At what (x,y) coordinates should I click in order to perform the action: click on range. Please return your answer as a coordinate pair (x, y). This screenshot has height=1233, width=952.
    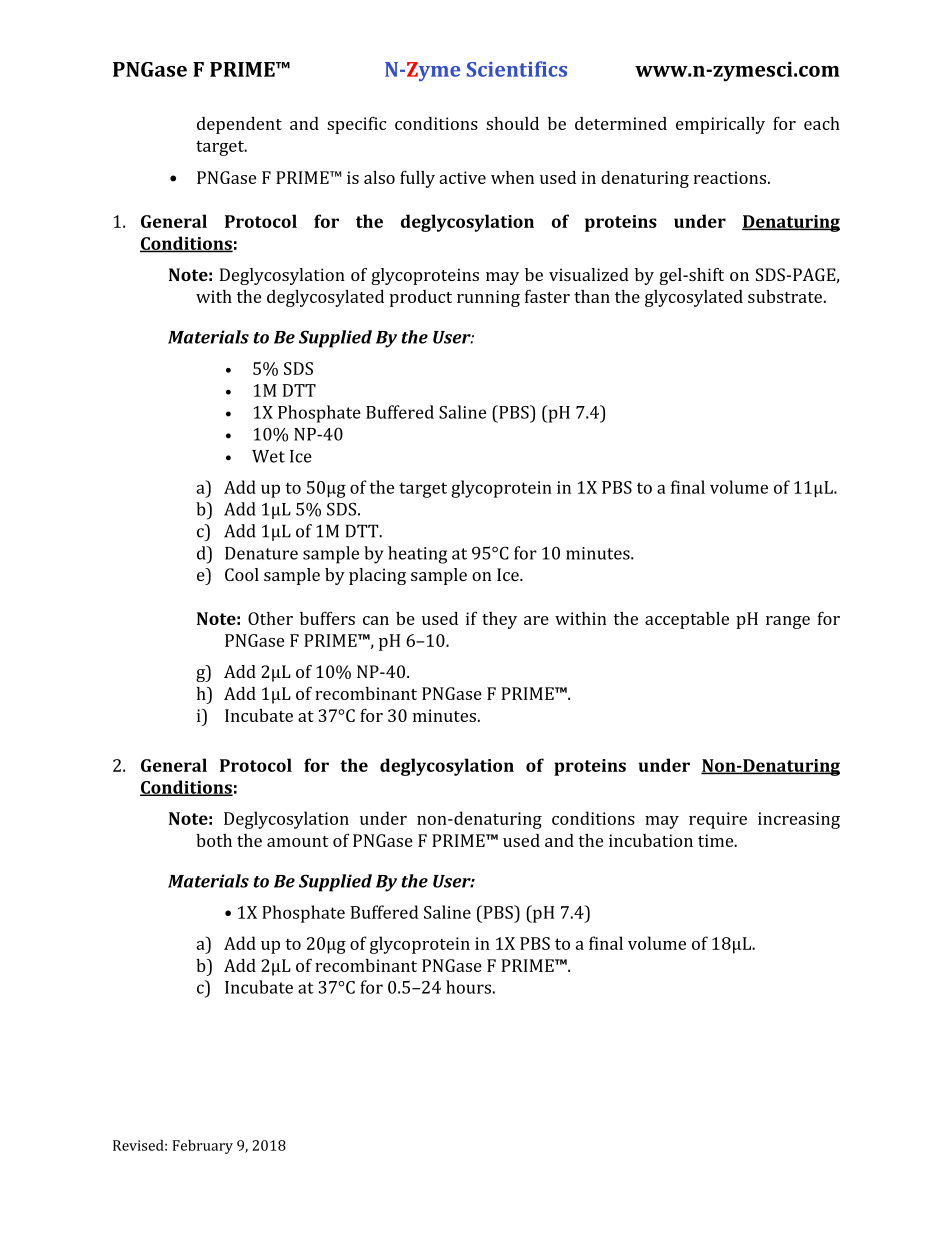
    Looking at the image, I should click on (788, 622).
